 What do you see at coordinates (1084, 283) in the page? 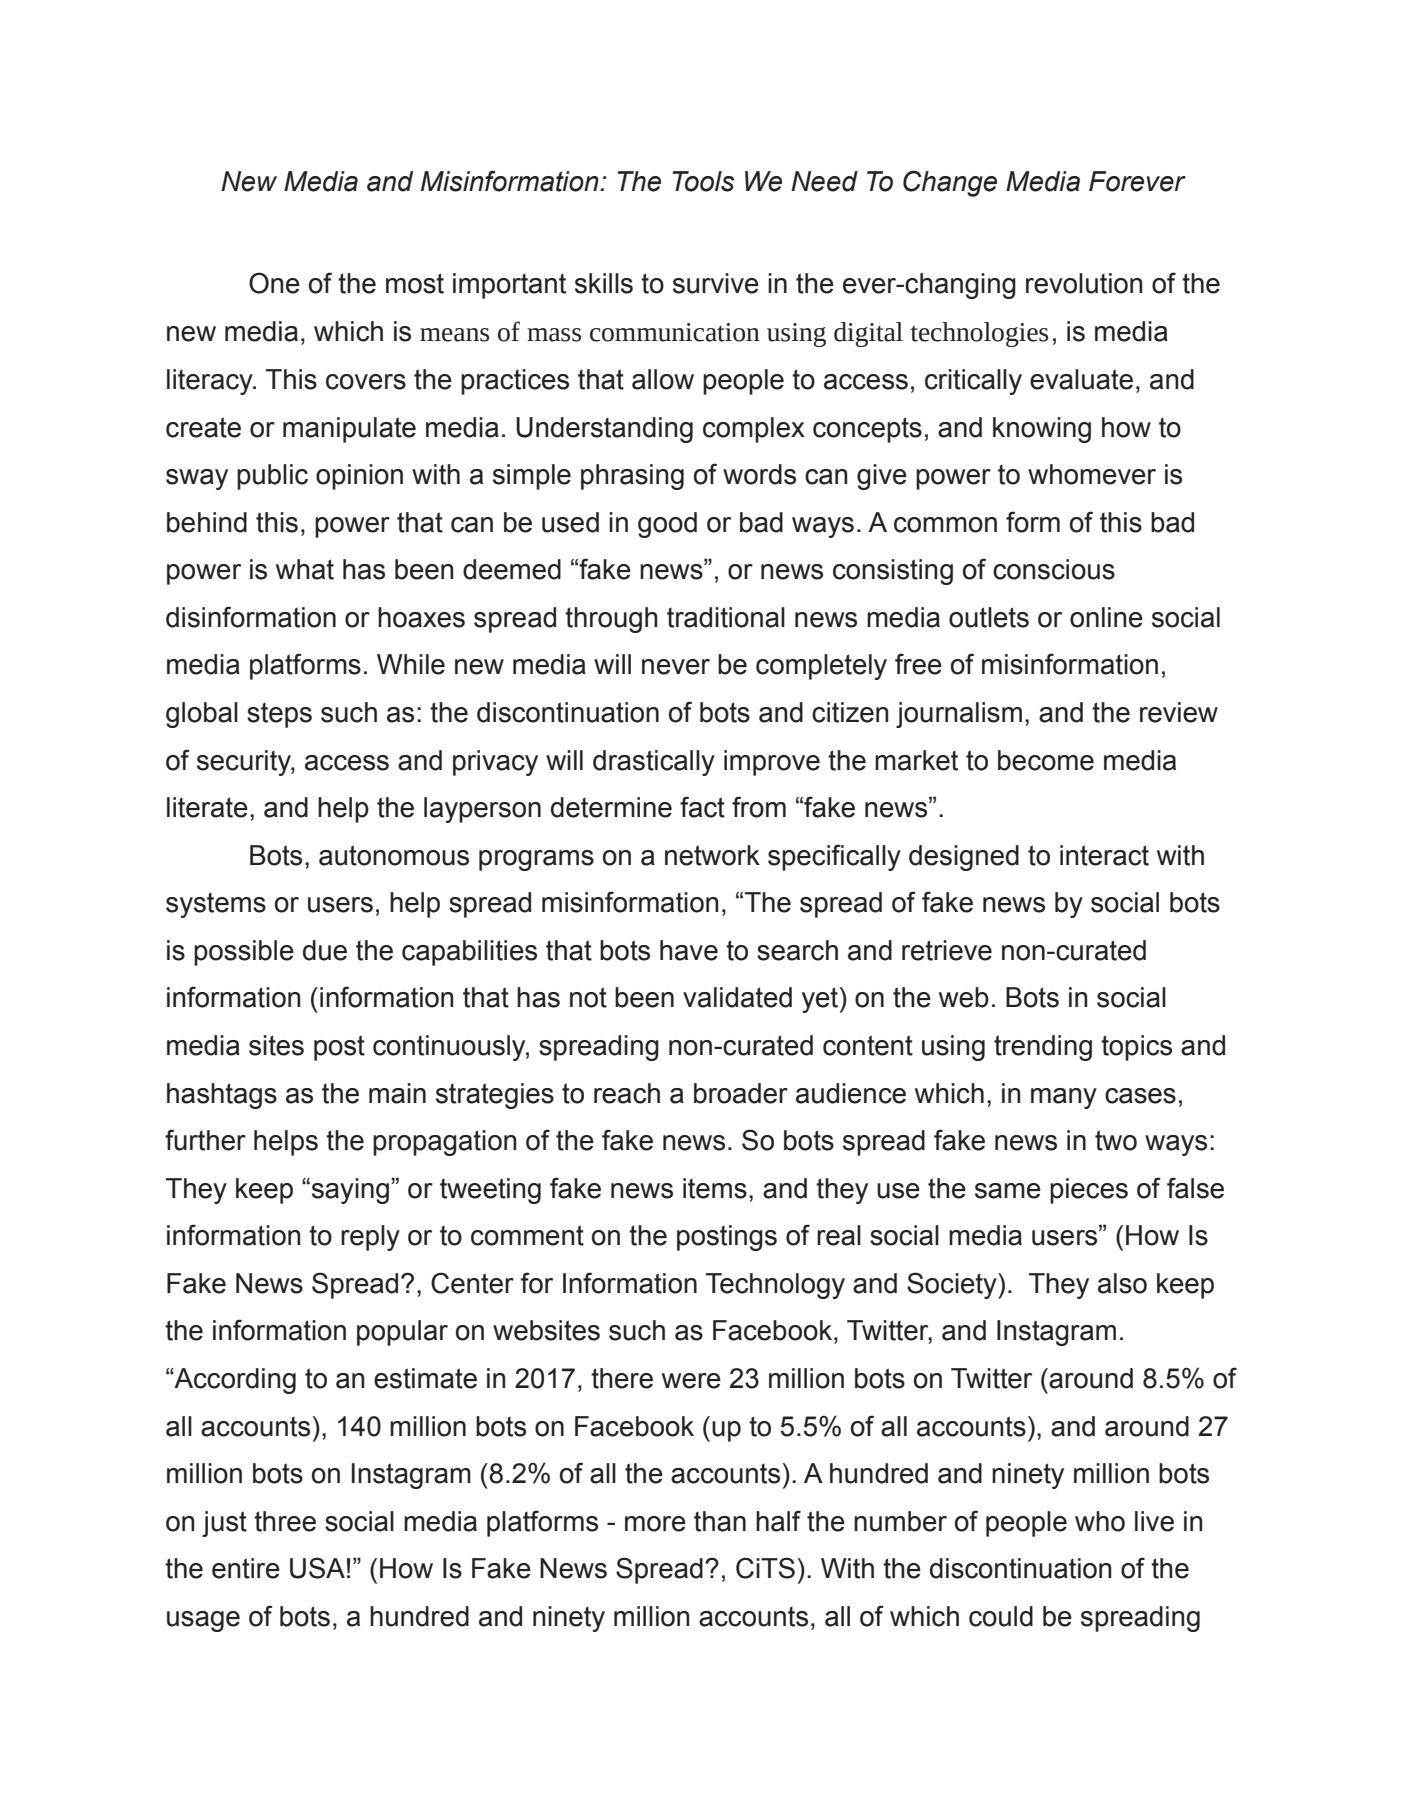
I see `revolution` at bounding box center [1084, 283].
